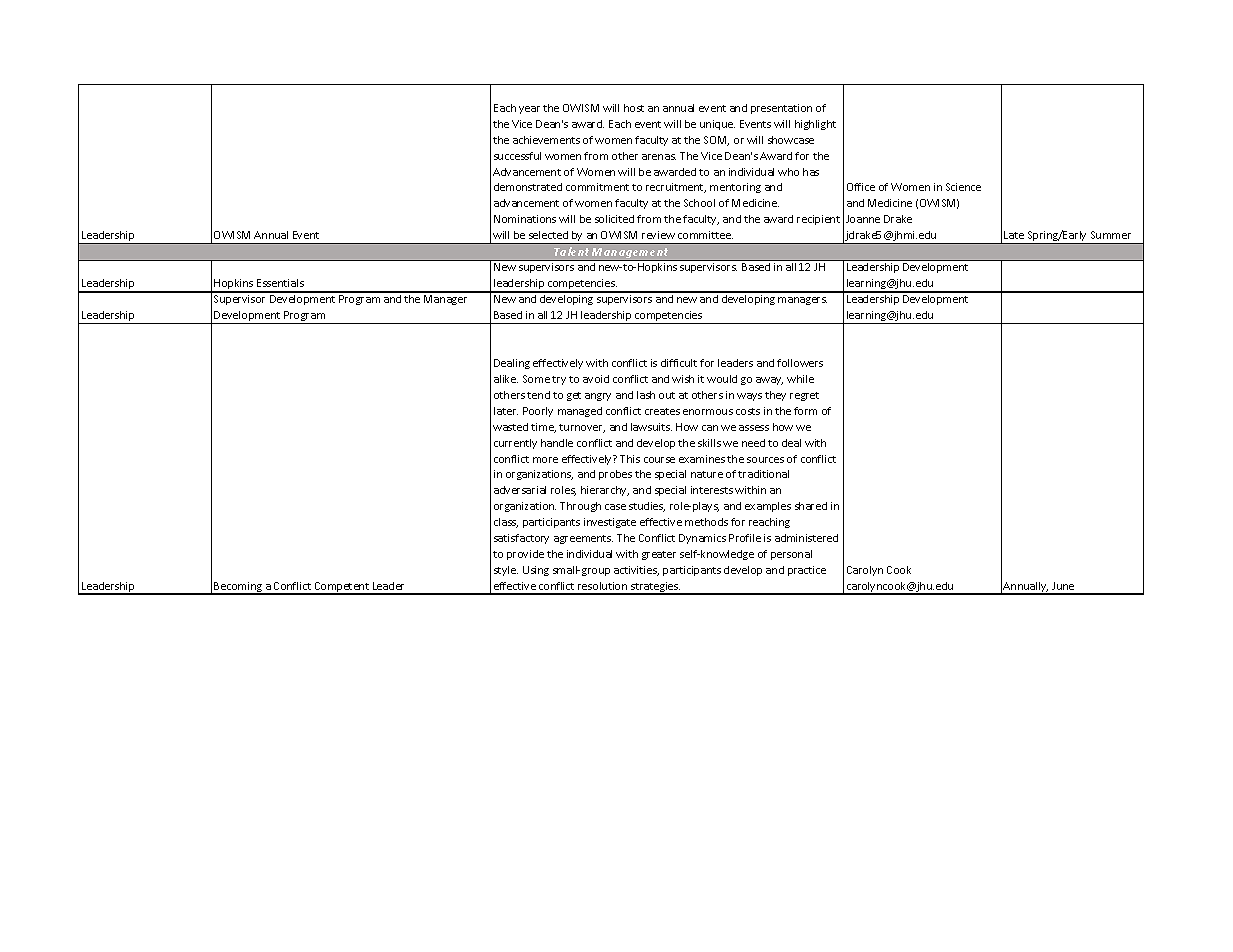 This screenshot has width=1233, height=952. What do you see at coordinates (717, 125) in the screenshot?
I see `unique` at bounding box center [717, 125].
